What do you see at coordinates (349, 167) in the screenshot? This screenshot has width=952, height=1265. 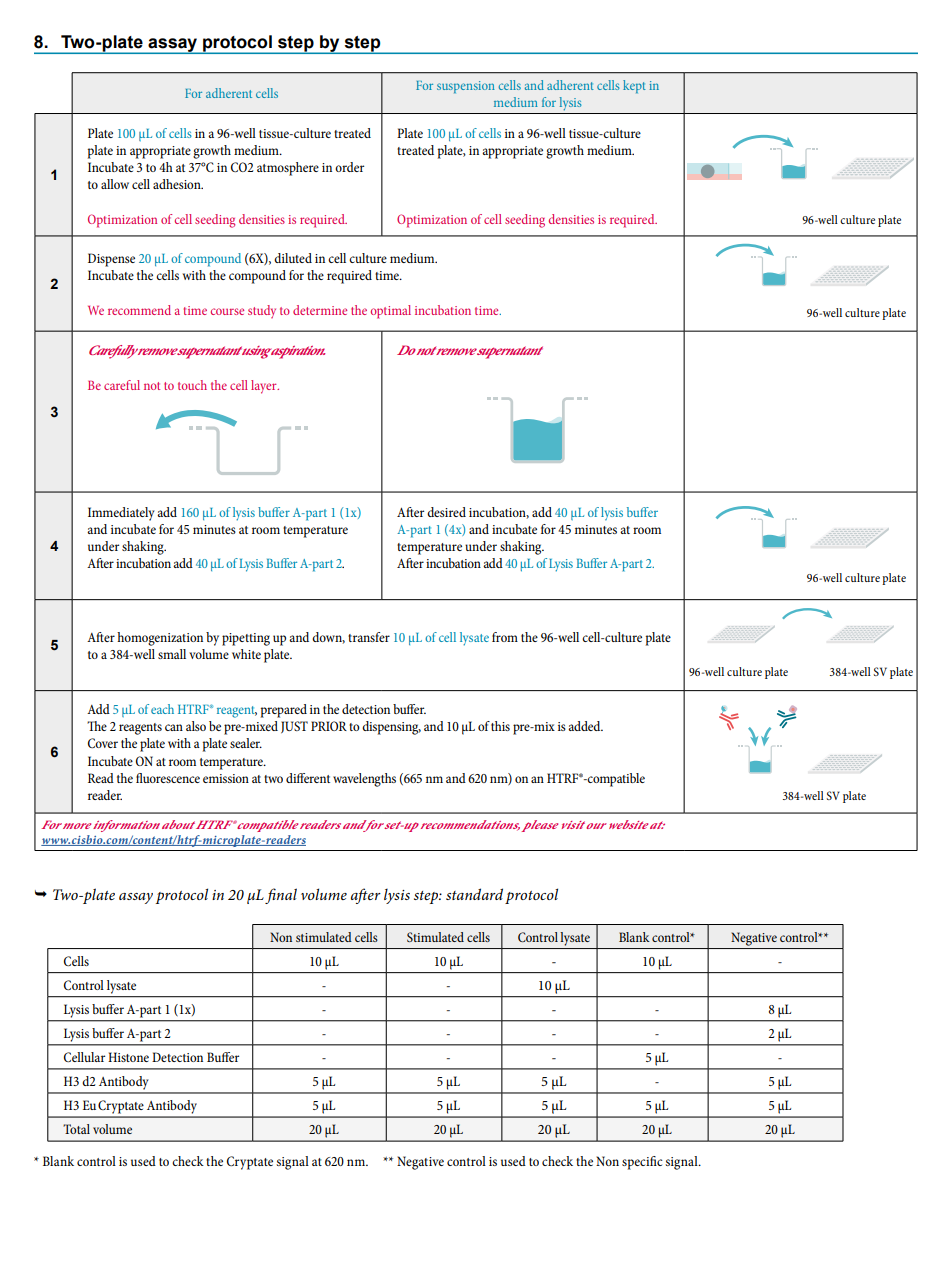 I see `order` at bounding box center [349, 167].
